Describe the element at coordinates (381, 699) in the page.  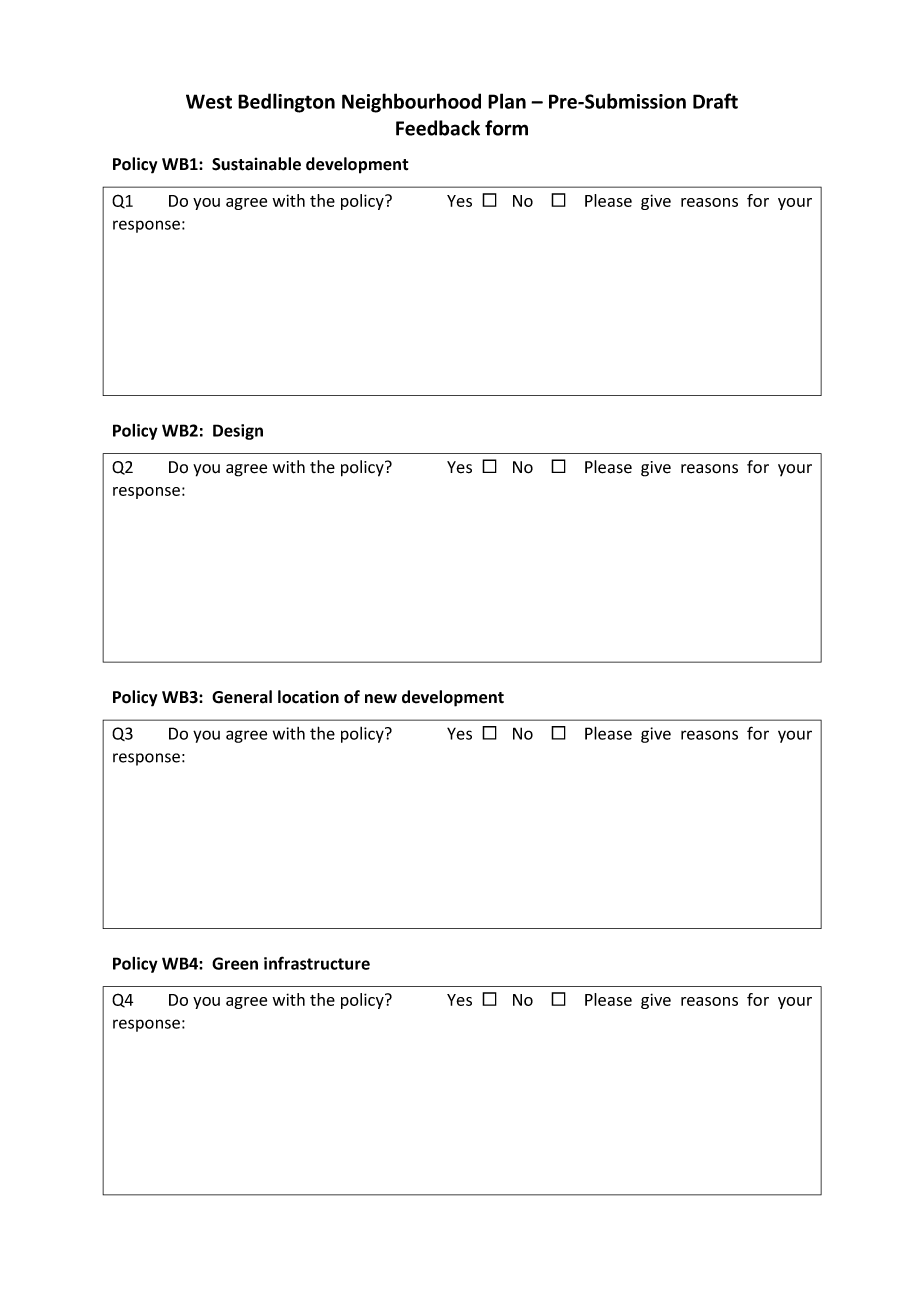
I see `new` at that location.
